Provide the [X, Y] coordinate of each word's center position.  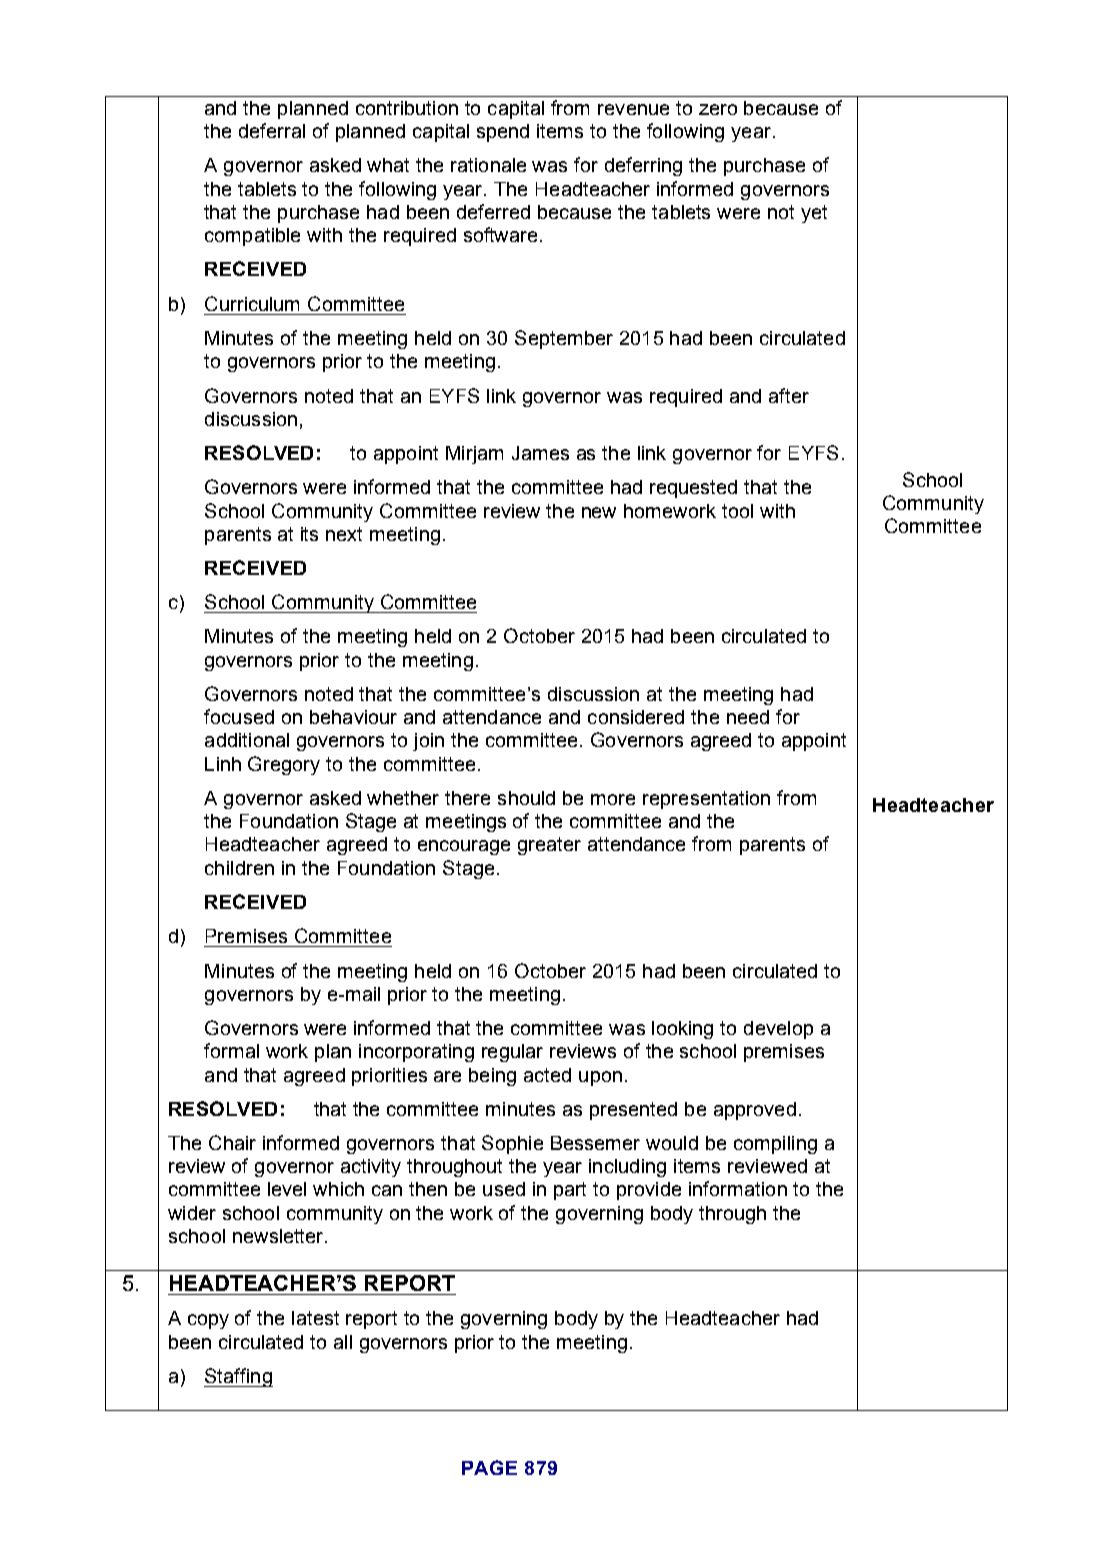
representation [706, 800]
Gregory [284, 765]
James [540, 453]
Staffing [238, 1377]
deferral [272, 130]
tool [737, 511]
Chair [232, 1142]
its [309, 534]
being [492, 1077]
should [526, 798]
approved [755, 1111]
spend [503, 133]
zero [718, 109]
